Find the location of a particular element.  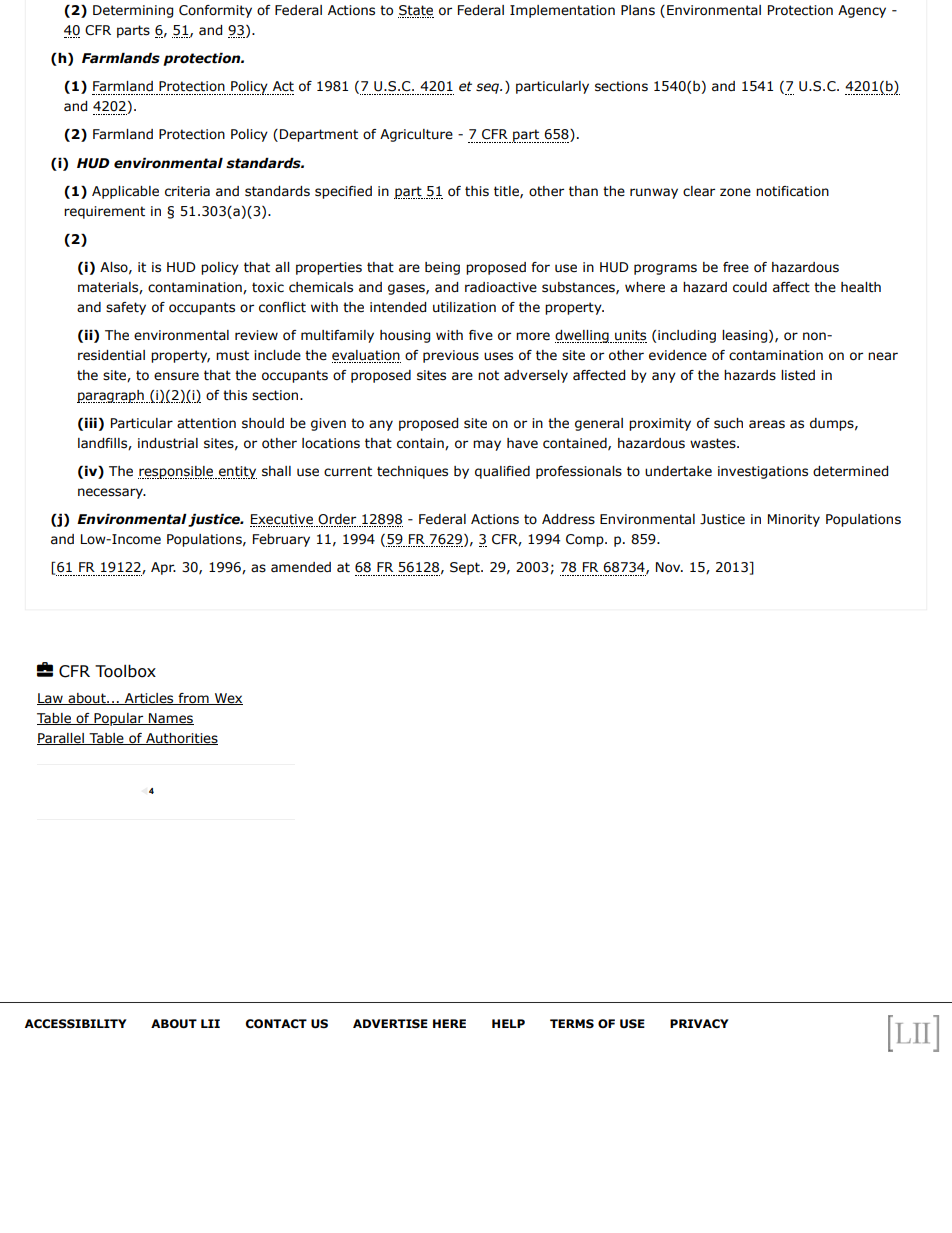

ensure is located at coordinates (176, 376).
